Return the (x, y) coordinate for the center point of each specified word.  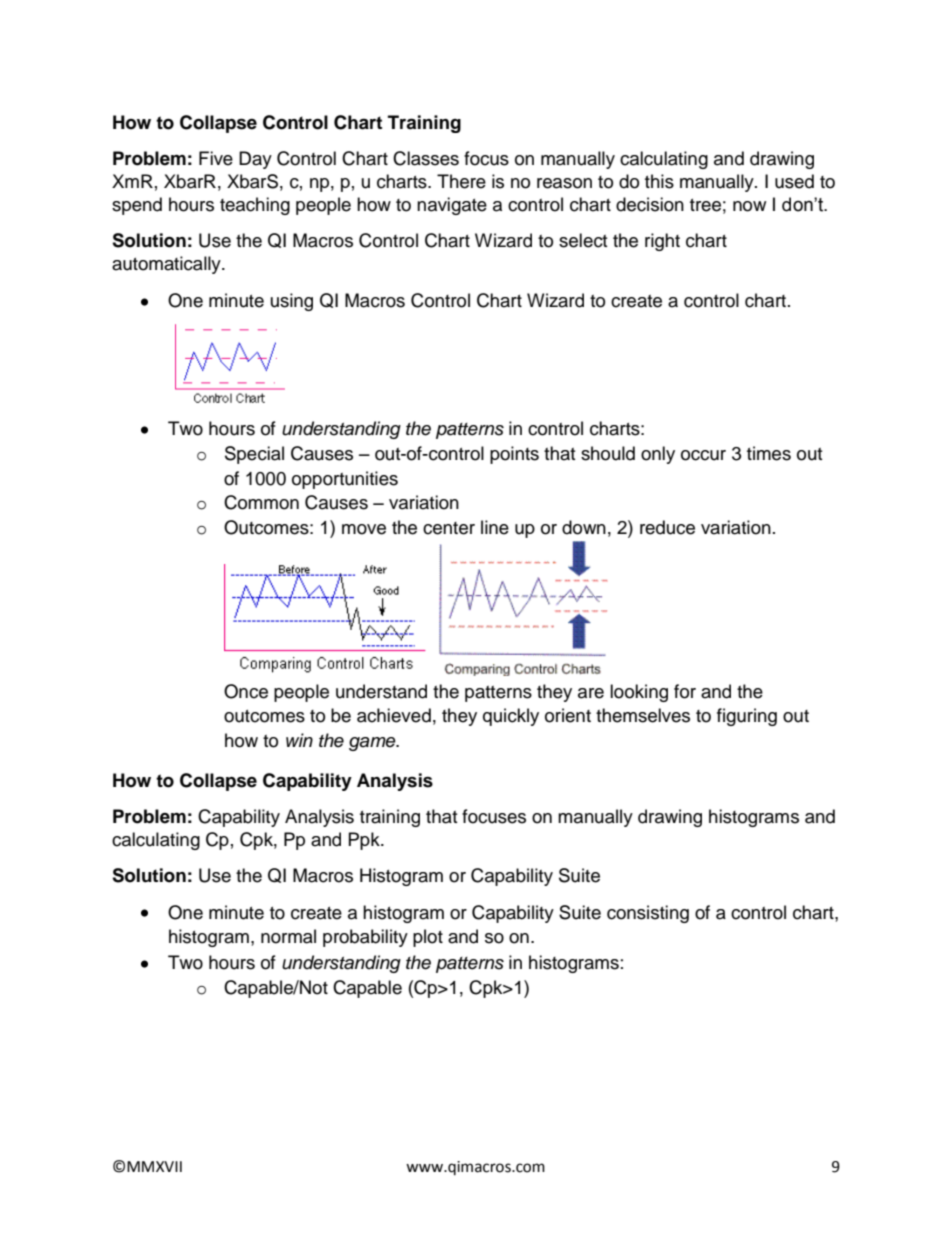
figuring (747, 717)
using (292, 302)
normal (288, 936)
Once (246, 691)
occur (703, 455)
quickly (511, 717)
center (449, 528)
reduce (667, 527)
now (749, 206)
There (461, 181)
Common (261, 502)
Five (216, 158)
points (514, 455)
